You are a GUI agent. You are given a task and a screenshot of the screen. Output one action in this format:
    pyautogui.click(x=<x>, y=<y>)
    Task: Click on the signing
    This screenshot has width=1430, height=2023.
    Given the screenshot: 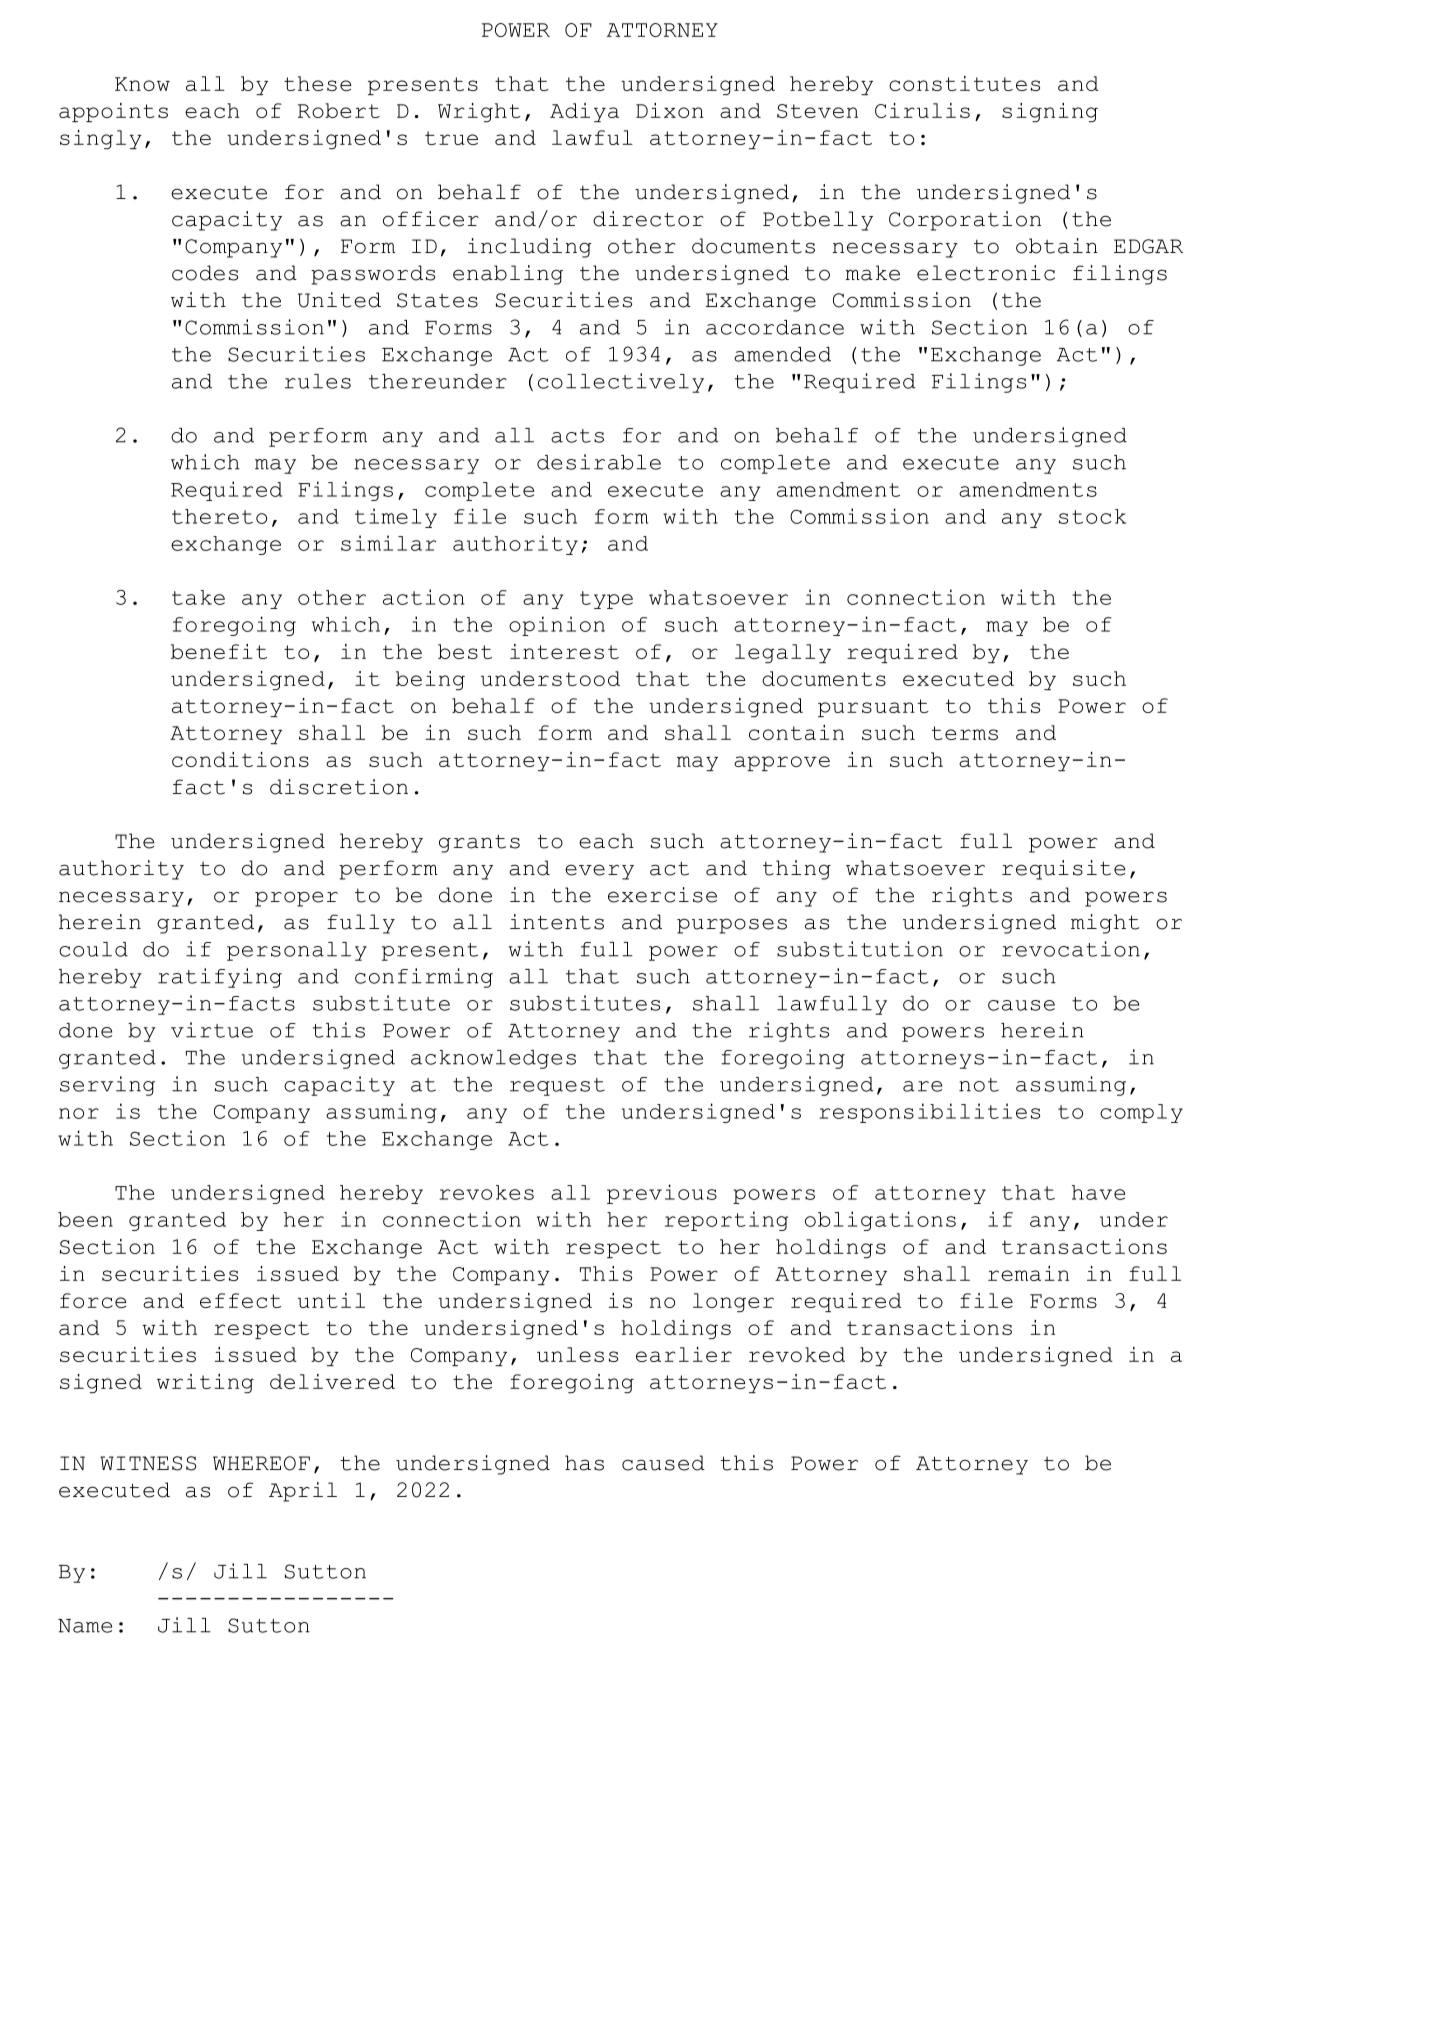 What is the action you would take?
    pyautogui.click(x=1050, y=112)
